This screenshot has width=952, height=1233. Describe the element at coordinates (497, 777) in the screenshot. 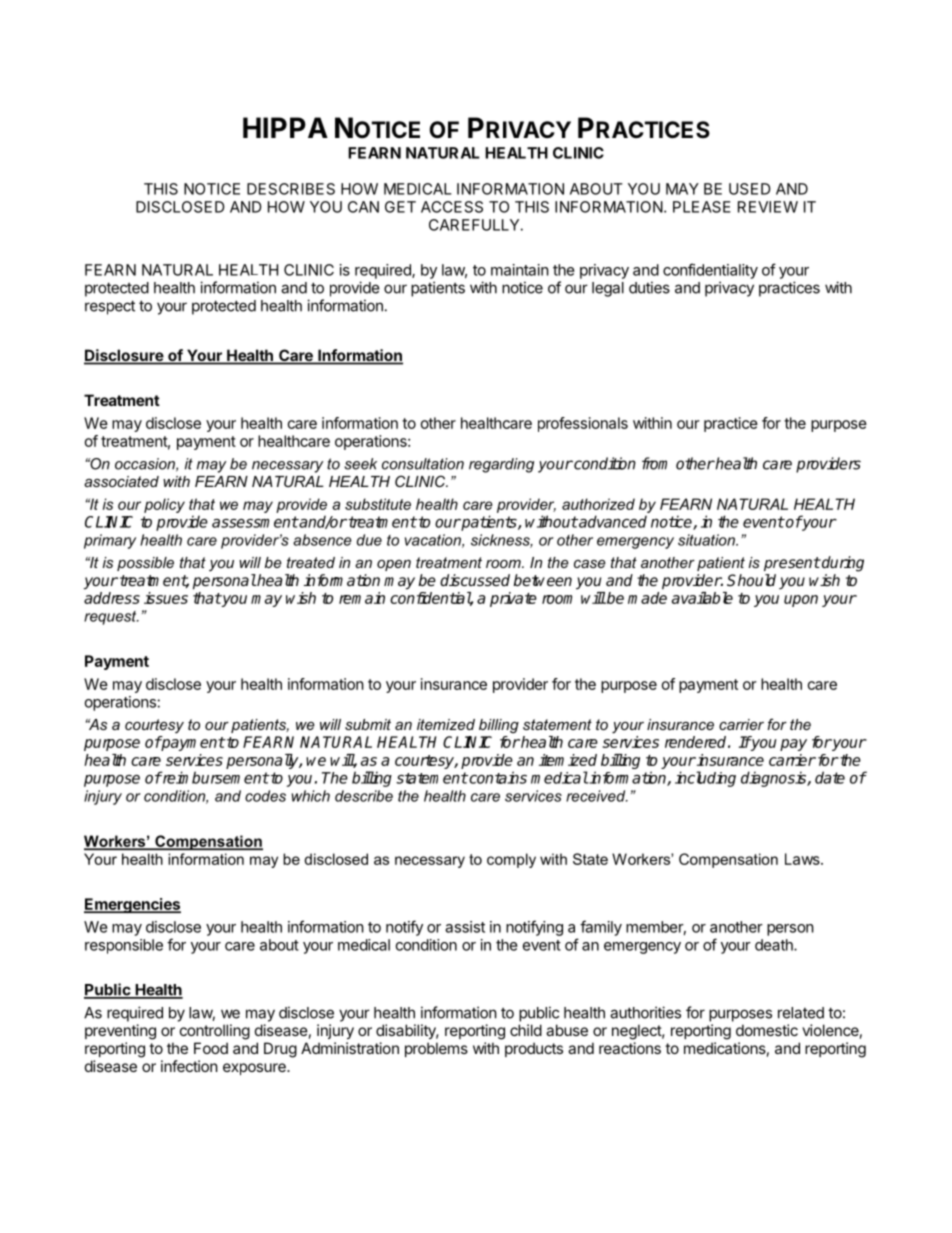

I see `contains` at that location.
